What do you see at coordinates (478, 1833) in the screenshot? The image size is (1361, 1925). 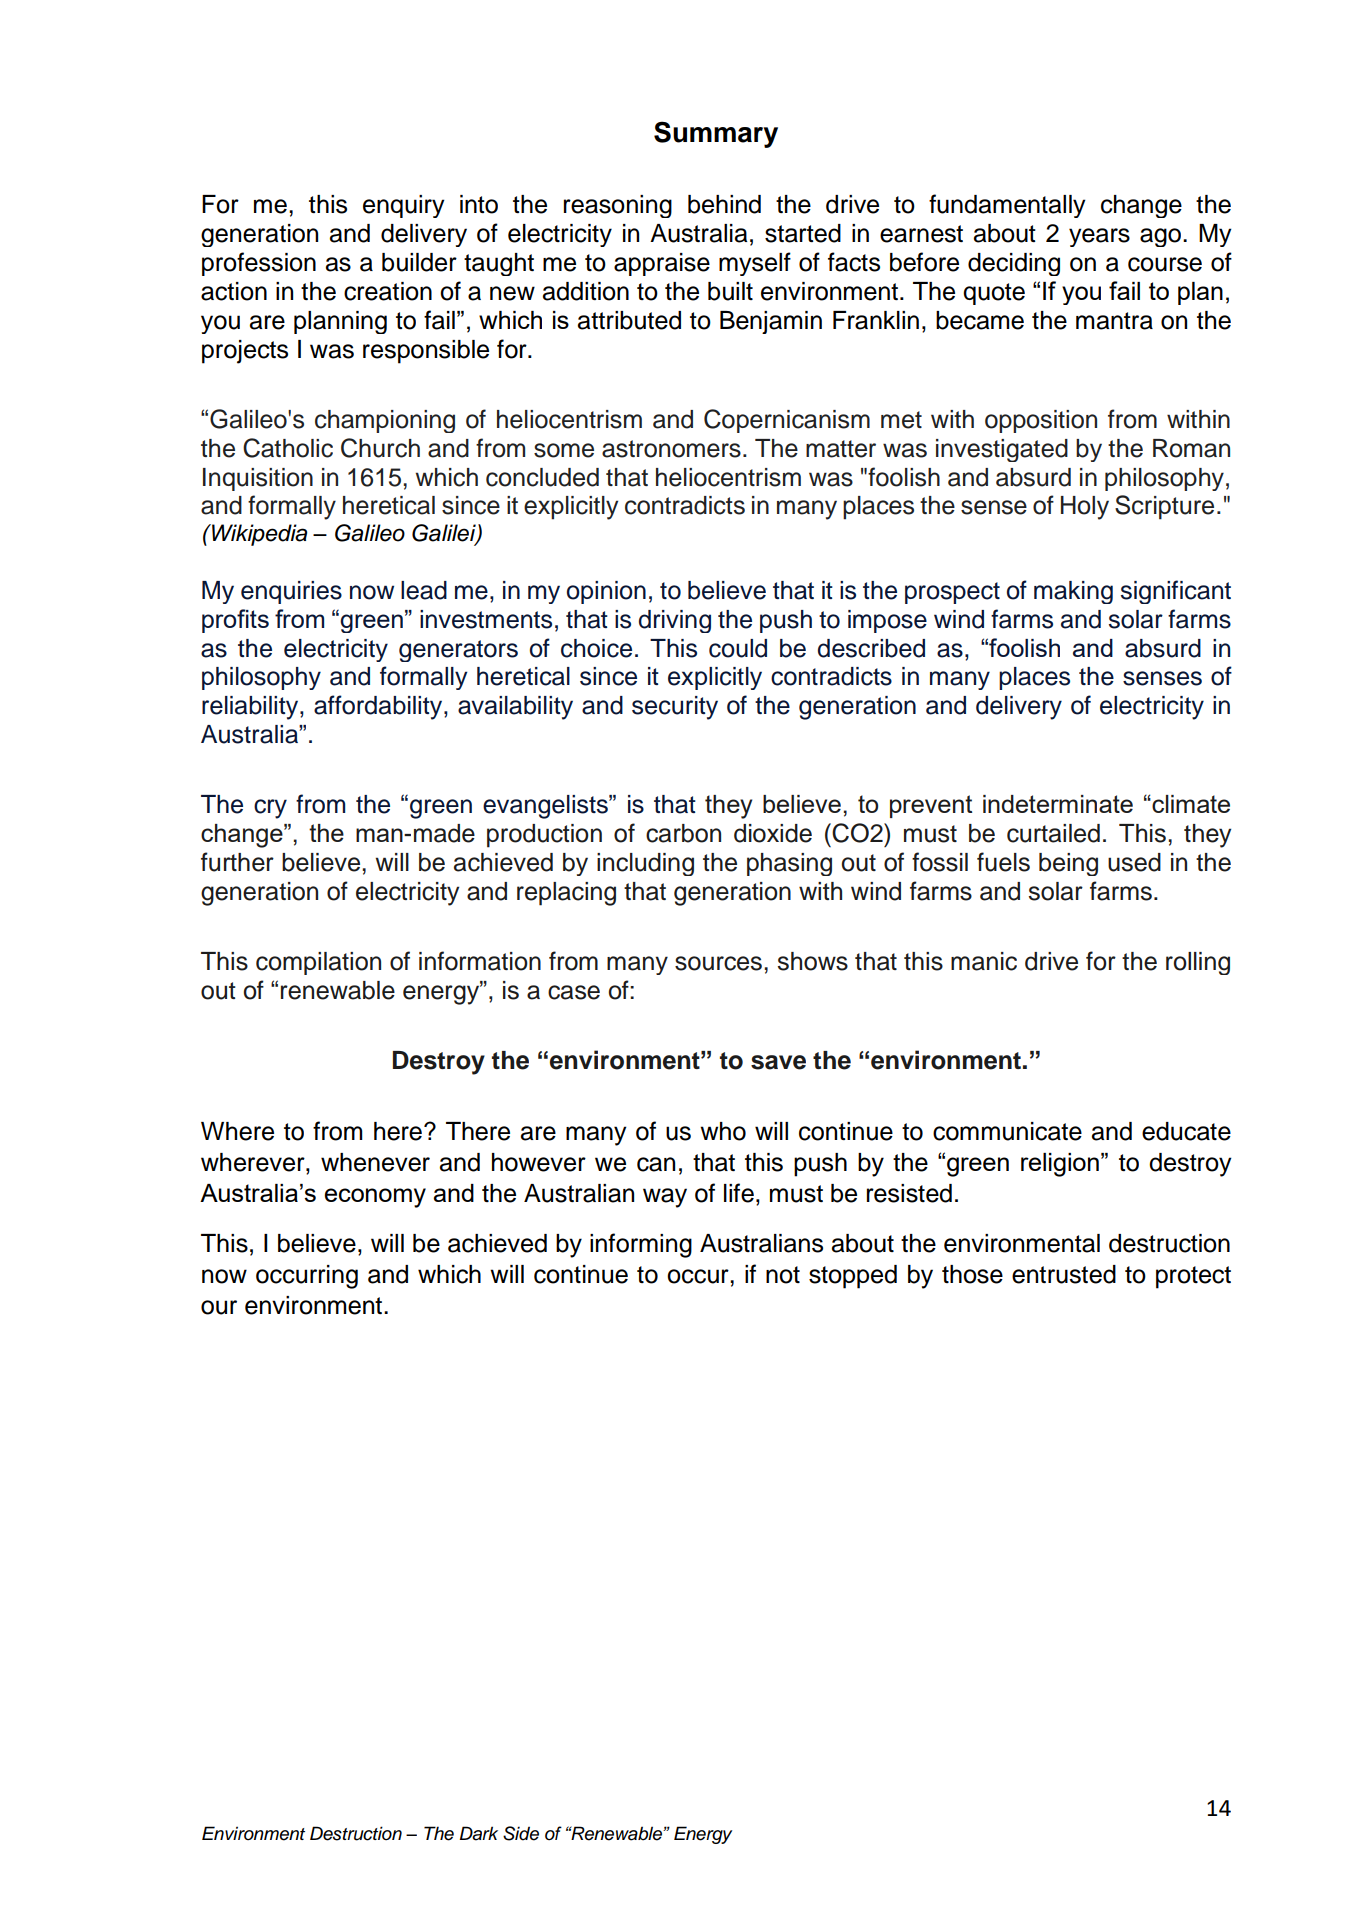 I see `Dark` at bounding box center [478, 1833].
